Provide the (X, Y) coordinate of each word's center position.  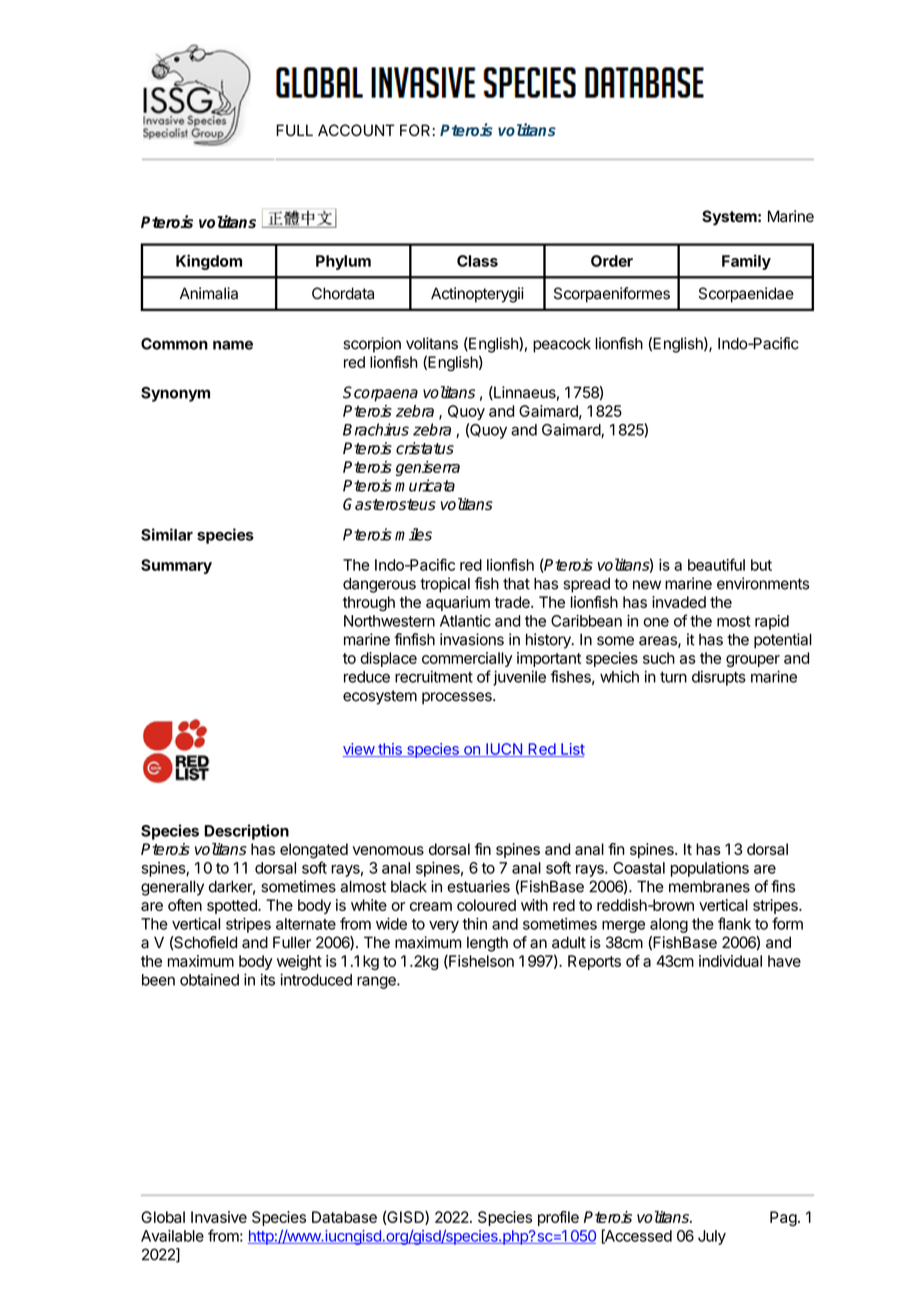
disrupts (719, 678)
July (712, 1237)
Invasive (219, 1217)
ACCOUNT (356, 130)
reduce (367, 677)
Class (477, 261)
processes (458, 698)
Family (746, 262)
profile (558, 1218)
